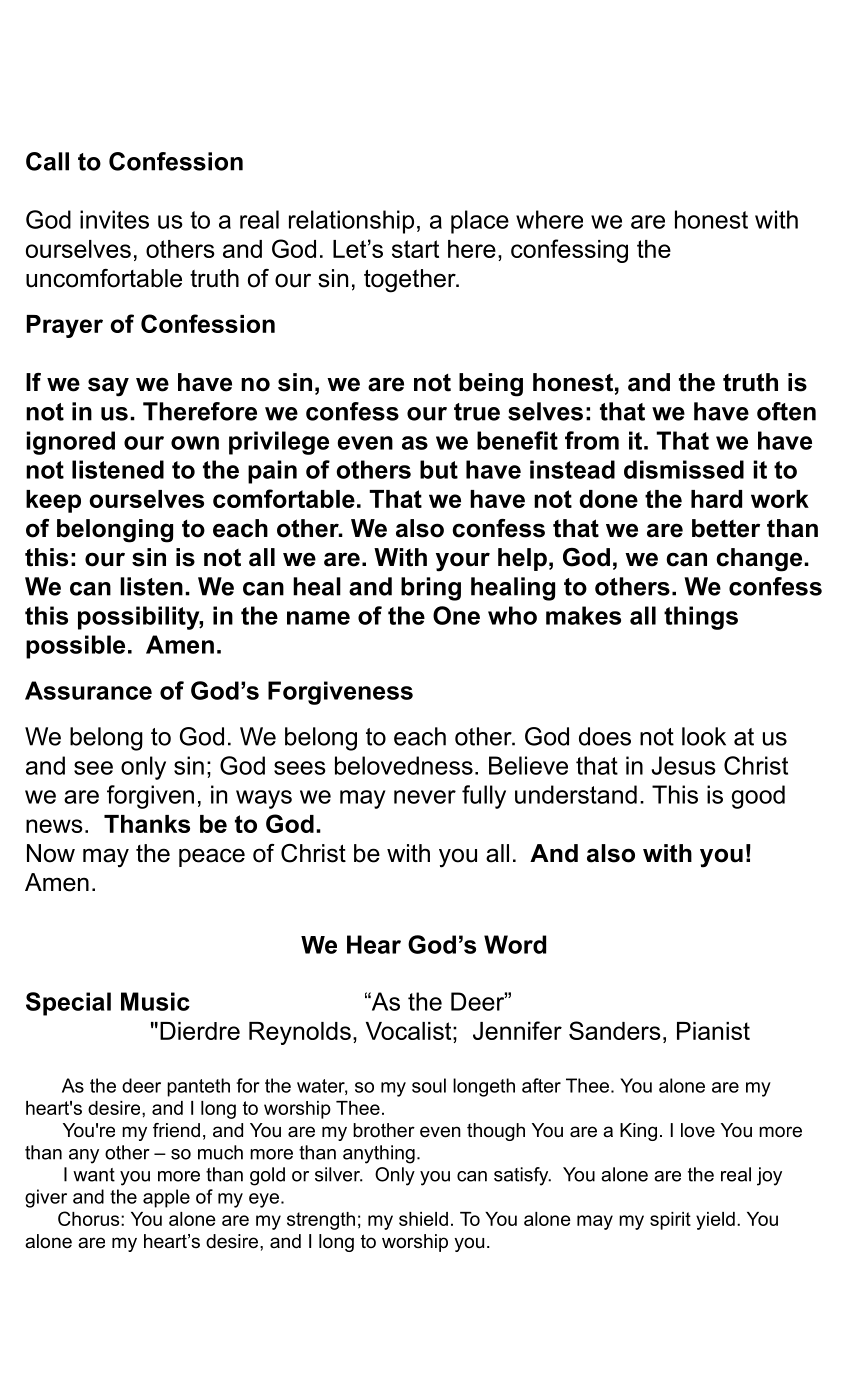 The width and height of the screenshot is (849, 1400). Describe the element at coordinates (480, 222) in the screenshot. I see `place` at that location.
